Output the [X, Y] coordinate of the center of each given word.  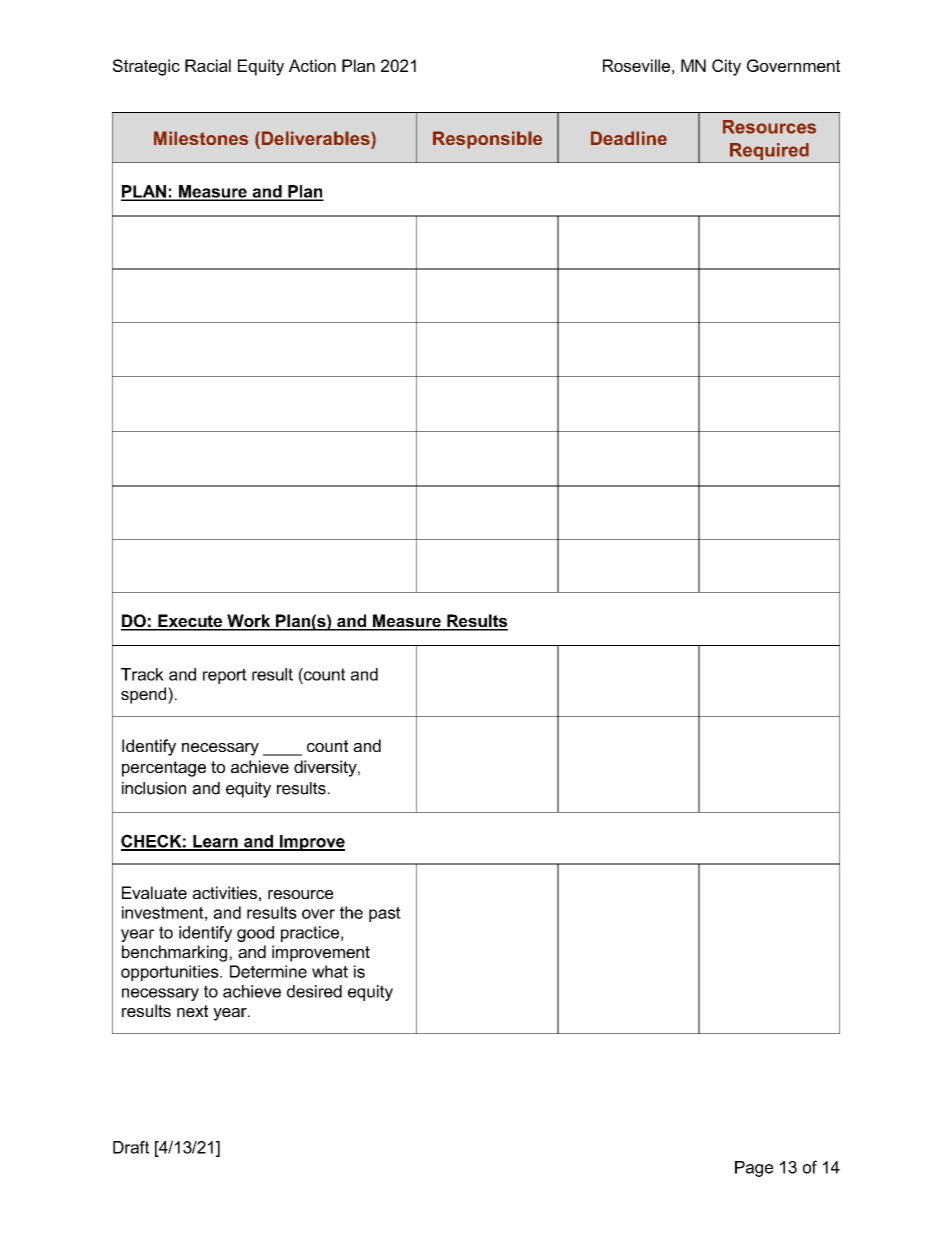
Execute [190, 622]
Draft [131, 1147]
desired [314, 991]
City [726, 67]
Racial [208, 65]
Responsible [487, 140]
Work [249, 622]
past [385, 914]
